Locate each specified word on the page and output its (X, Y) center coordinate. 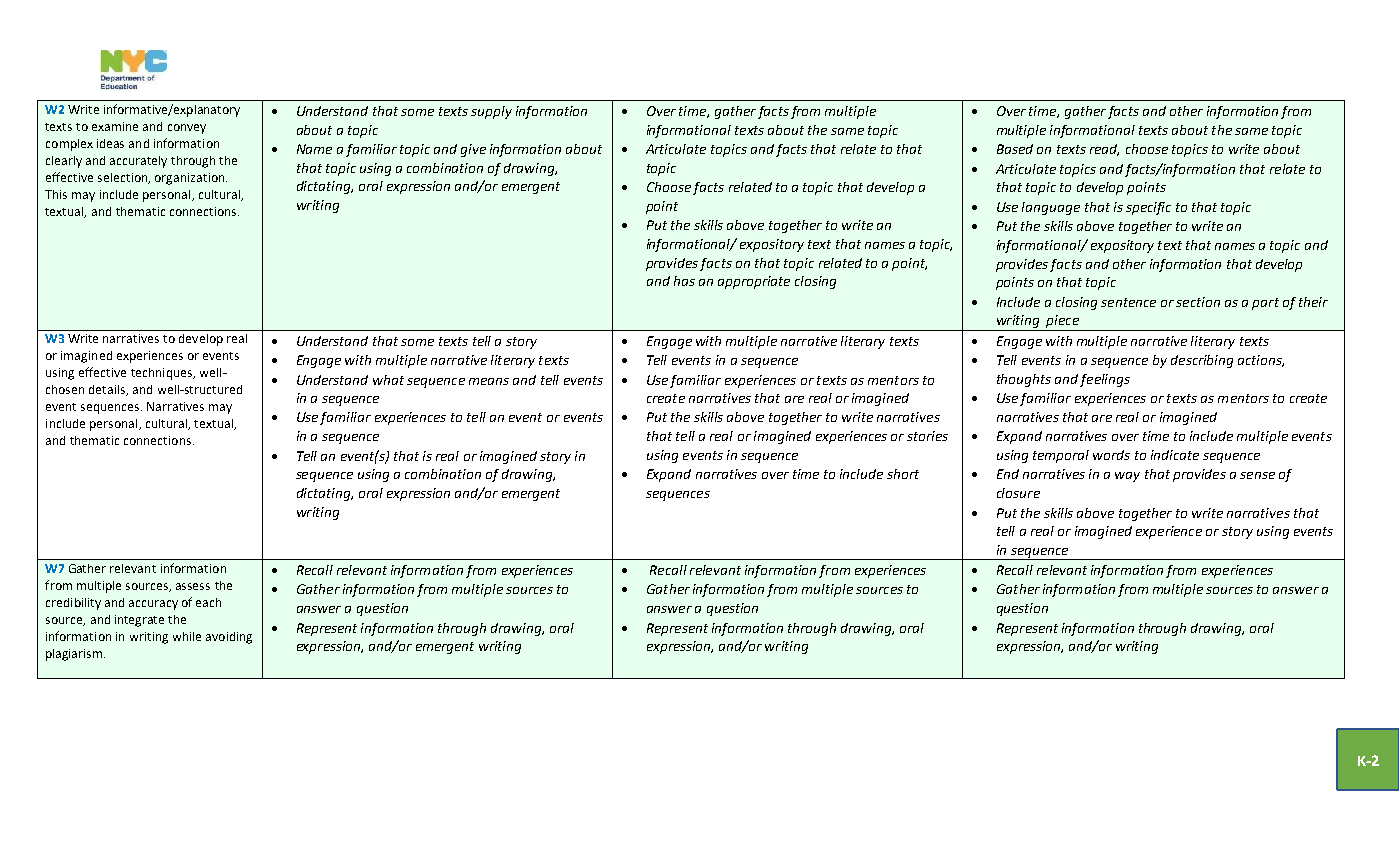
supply (491, 112)
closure (1018, 493)
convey (187, 129)
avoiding (229, 638)
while (187, 636)
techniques (162, 374)
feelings (1105, 380)
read (1104, 150)
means (489, 381)
